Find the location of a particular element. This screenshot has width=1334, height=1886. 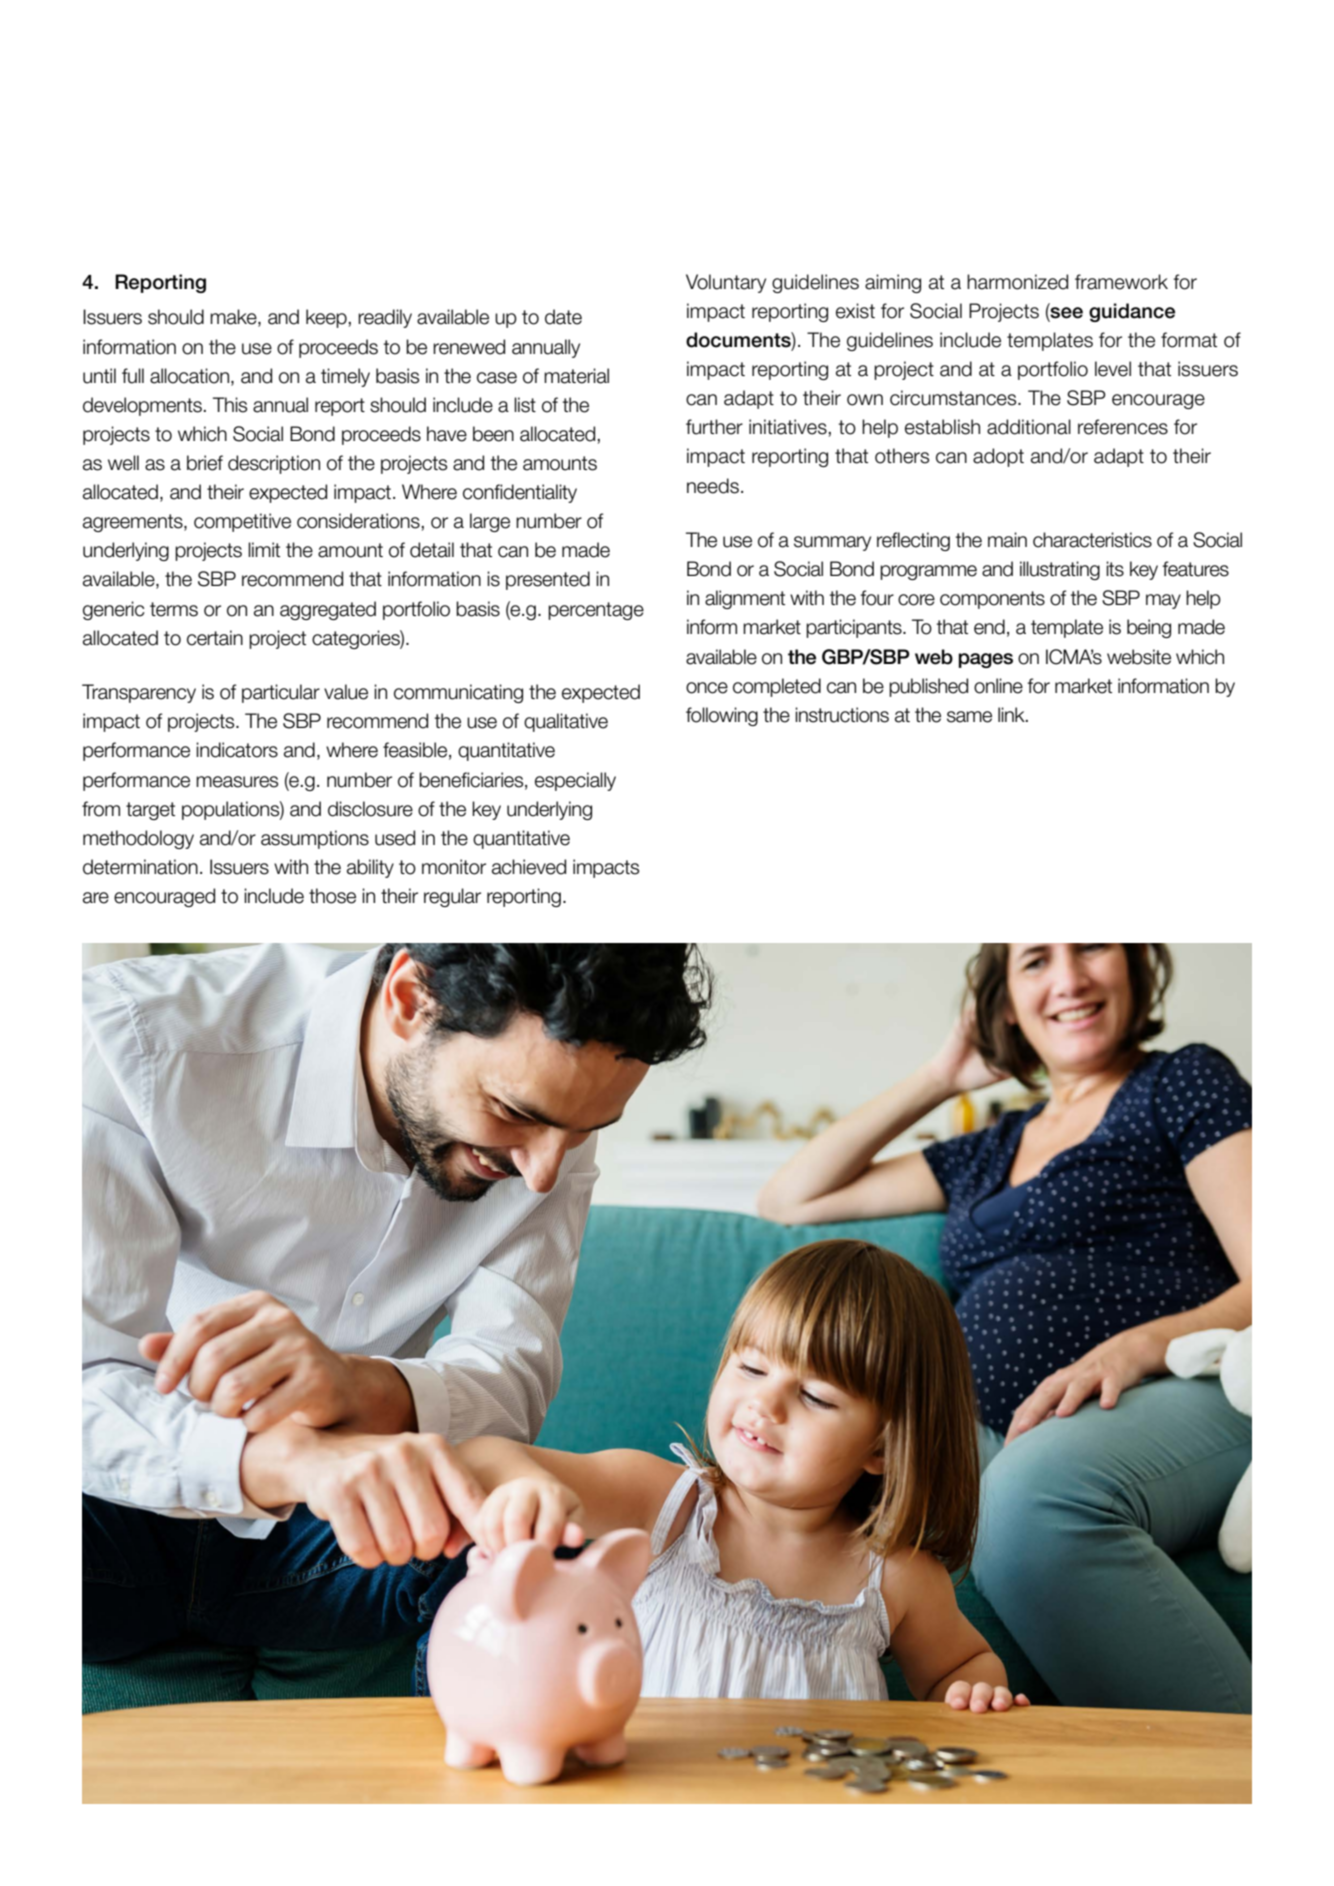

certain is located at coordinates (215, 638).
